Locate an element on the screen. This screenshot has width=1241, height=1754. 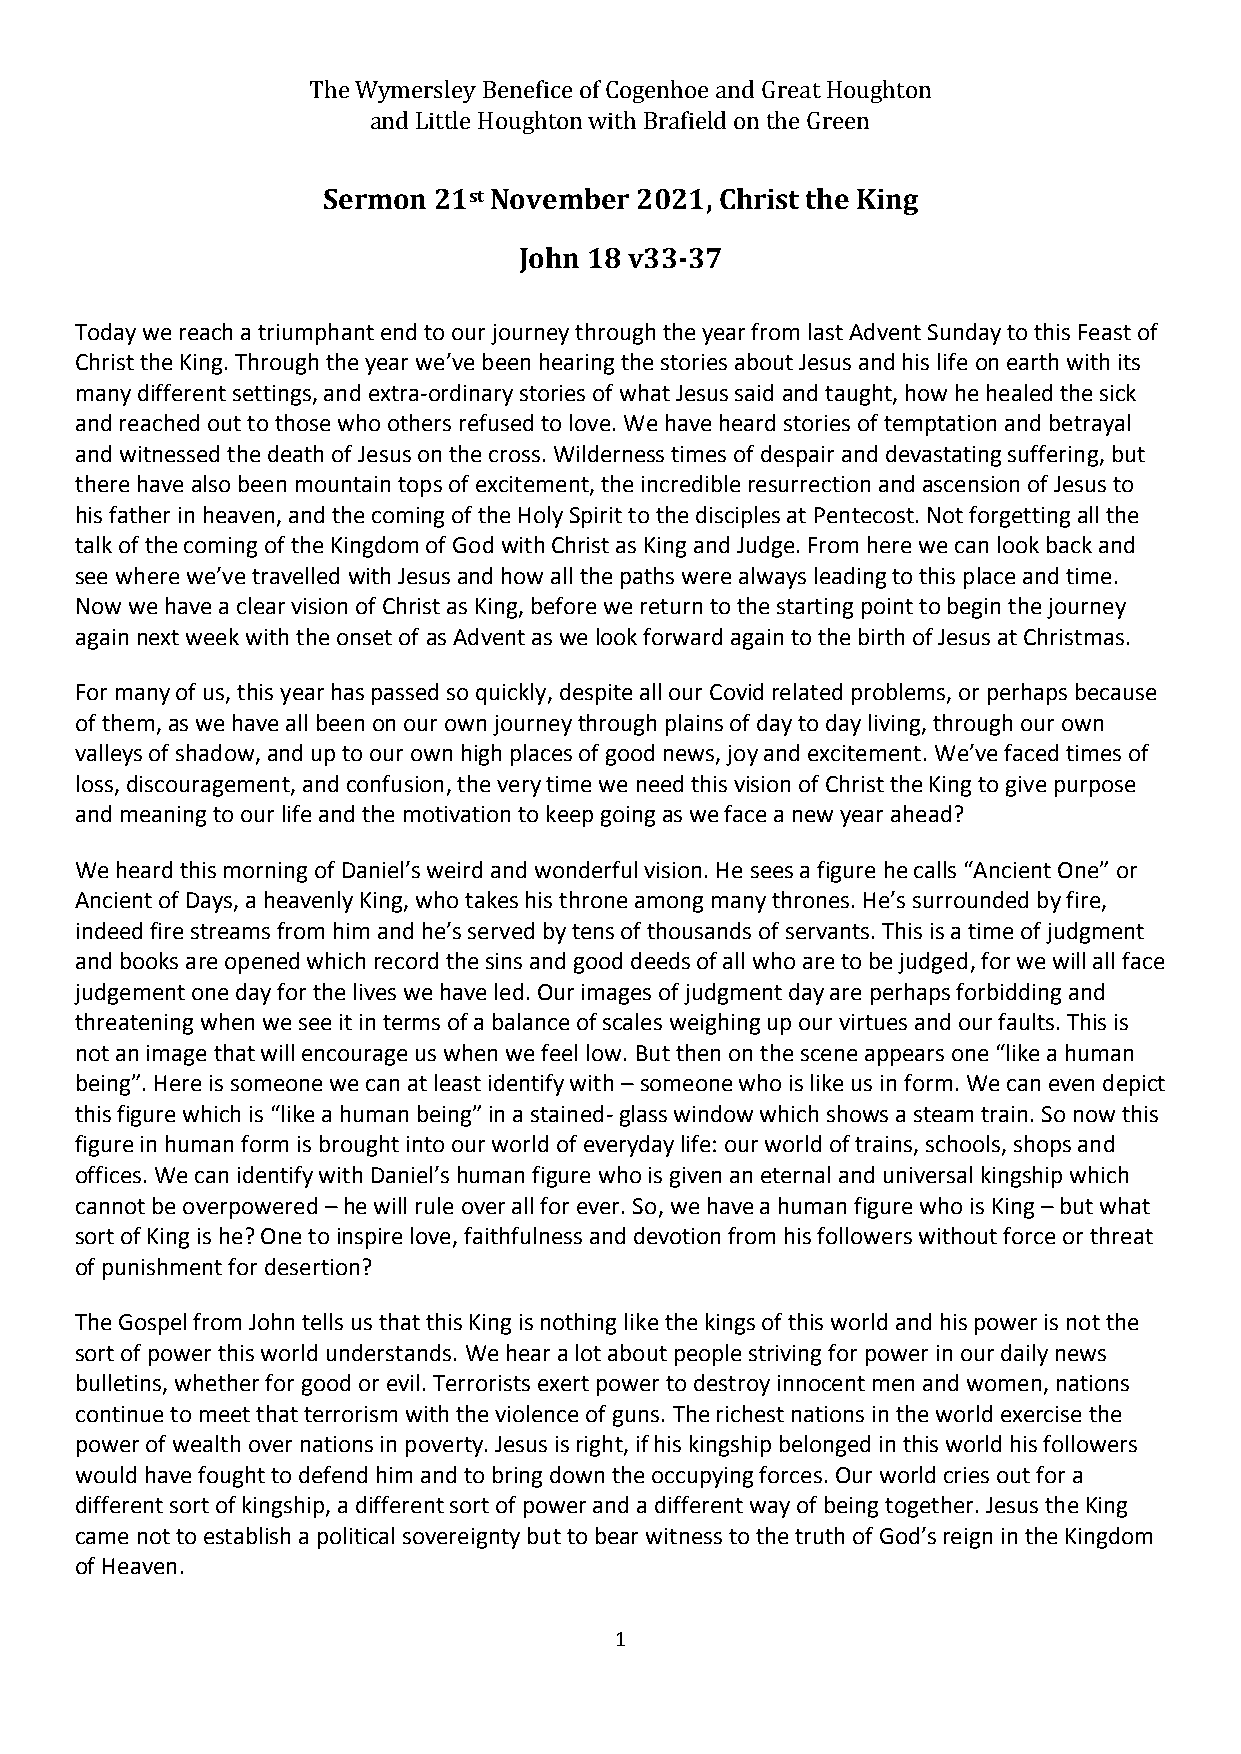
fought is located at coordinates (231, 1477).
